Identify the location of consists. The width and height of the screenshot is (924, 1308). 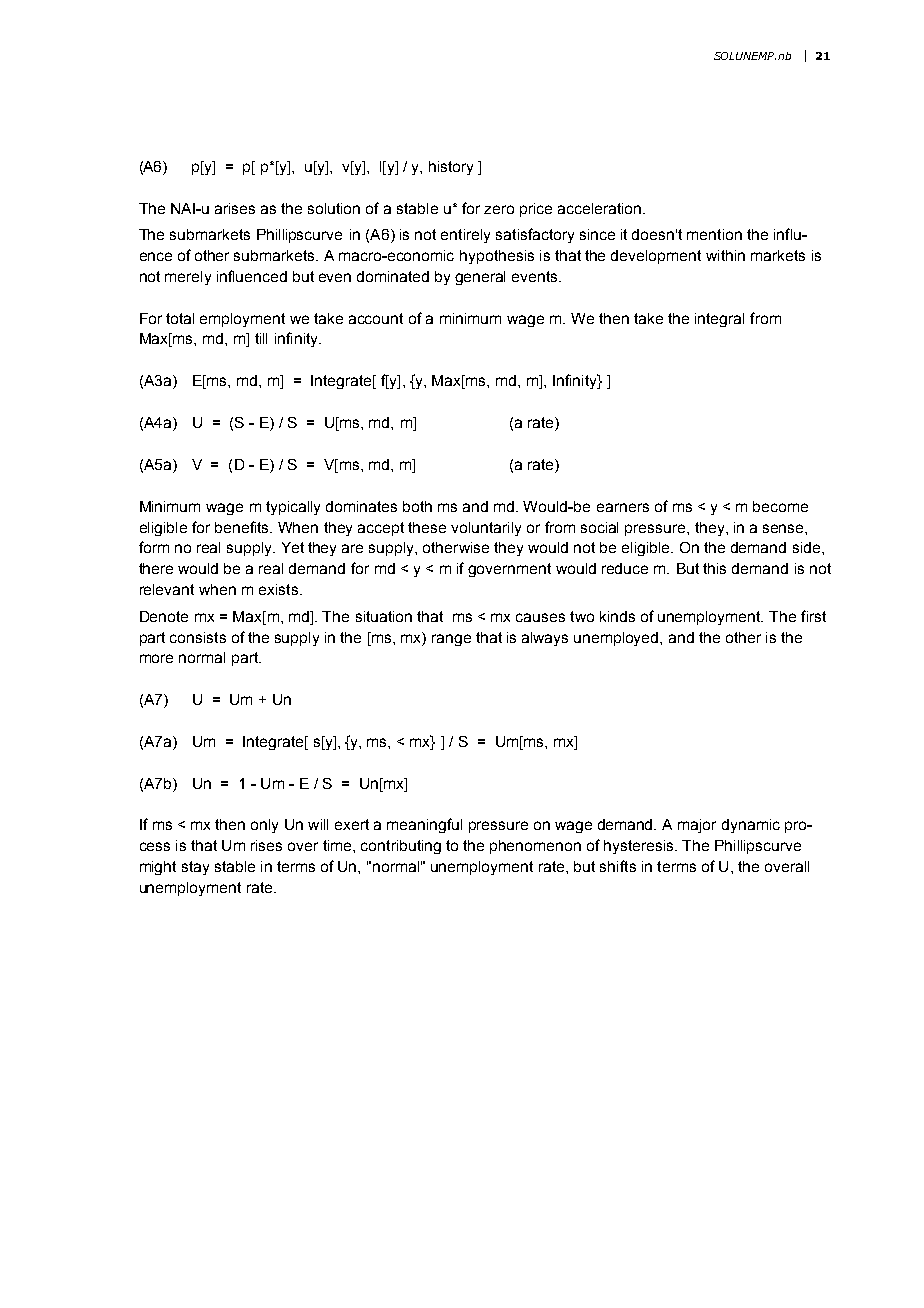
(198, 637).
